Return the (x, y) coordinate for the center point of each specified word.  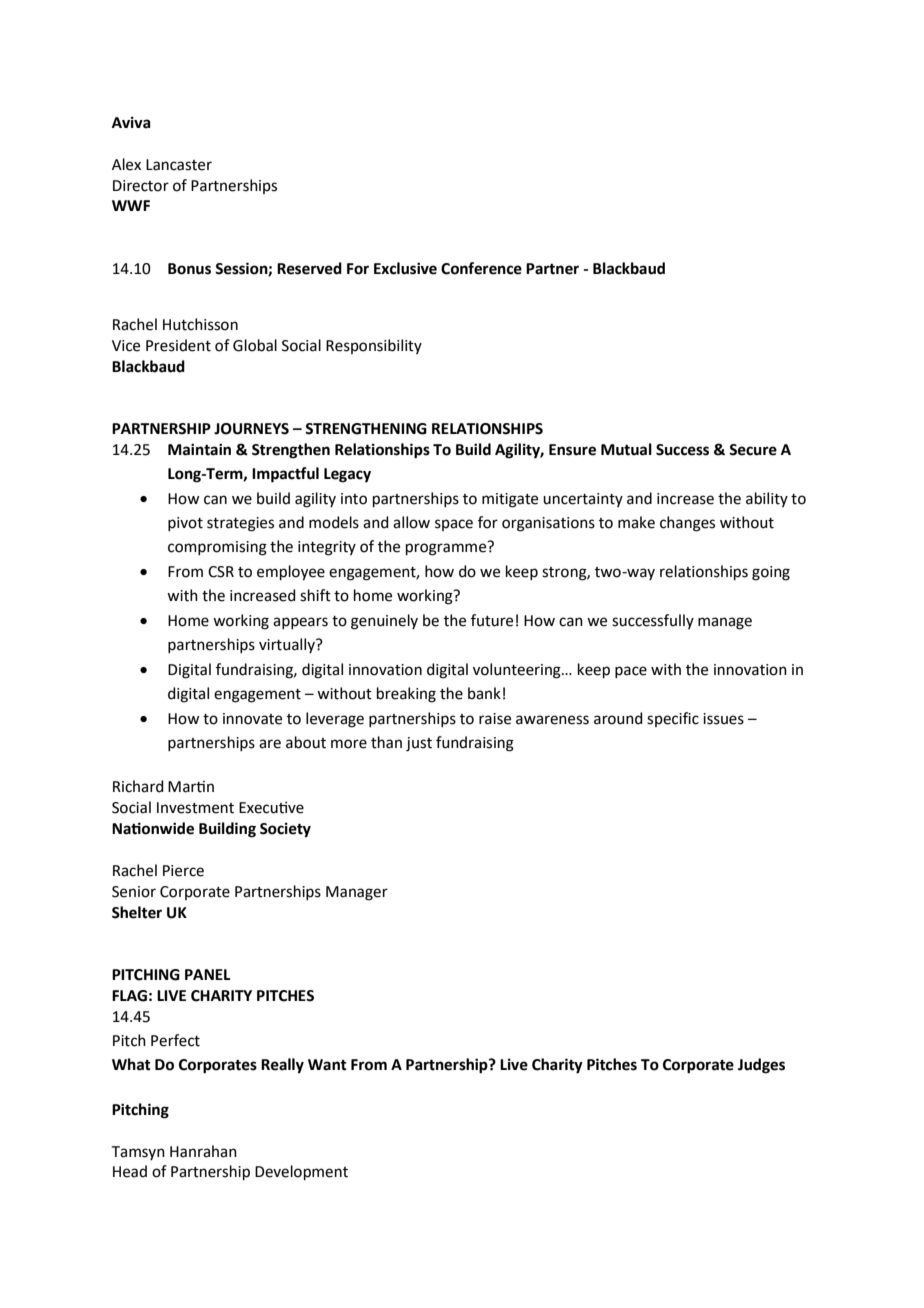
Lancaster (179, 165)
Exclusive (405, 268)
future (492, 620)
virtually (288, 645)
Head (130, 1171)
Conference (481, 268)
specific (673, 719)
